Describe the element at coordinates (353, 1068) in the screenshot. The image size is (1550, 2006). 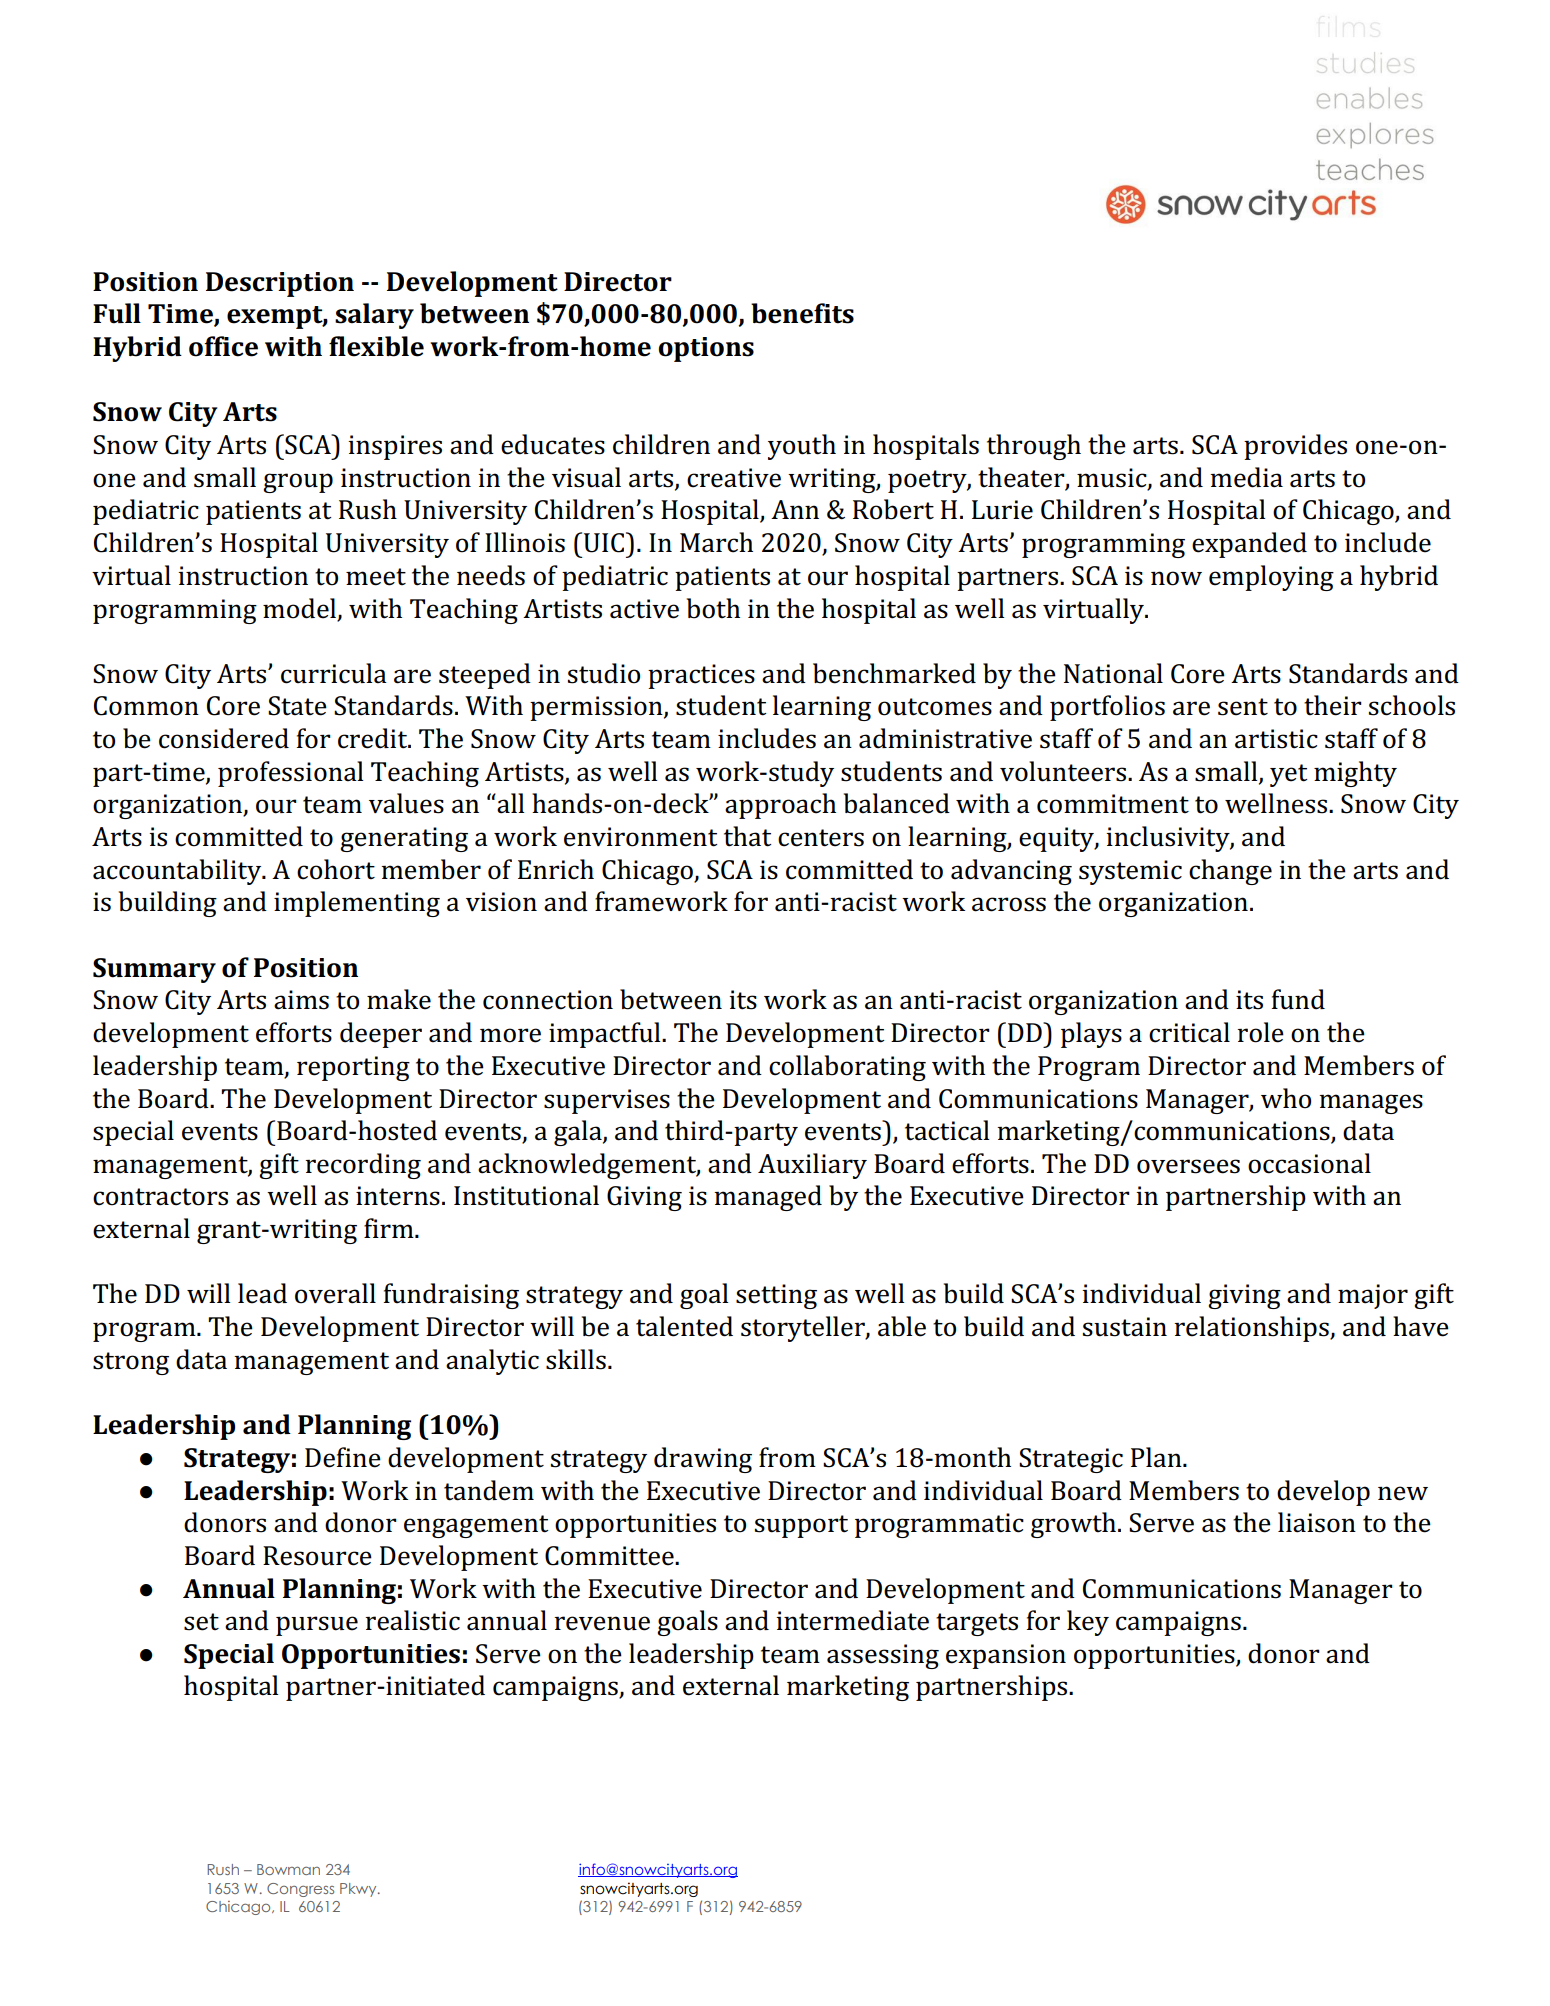
I see `reporting` at that location.
